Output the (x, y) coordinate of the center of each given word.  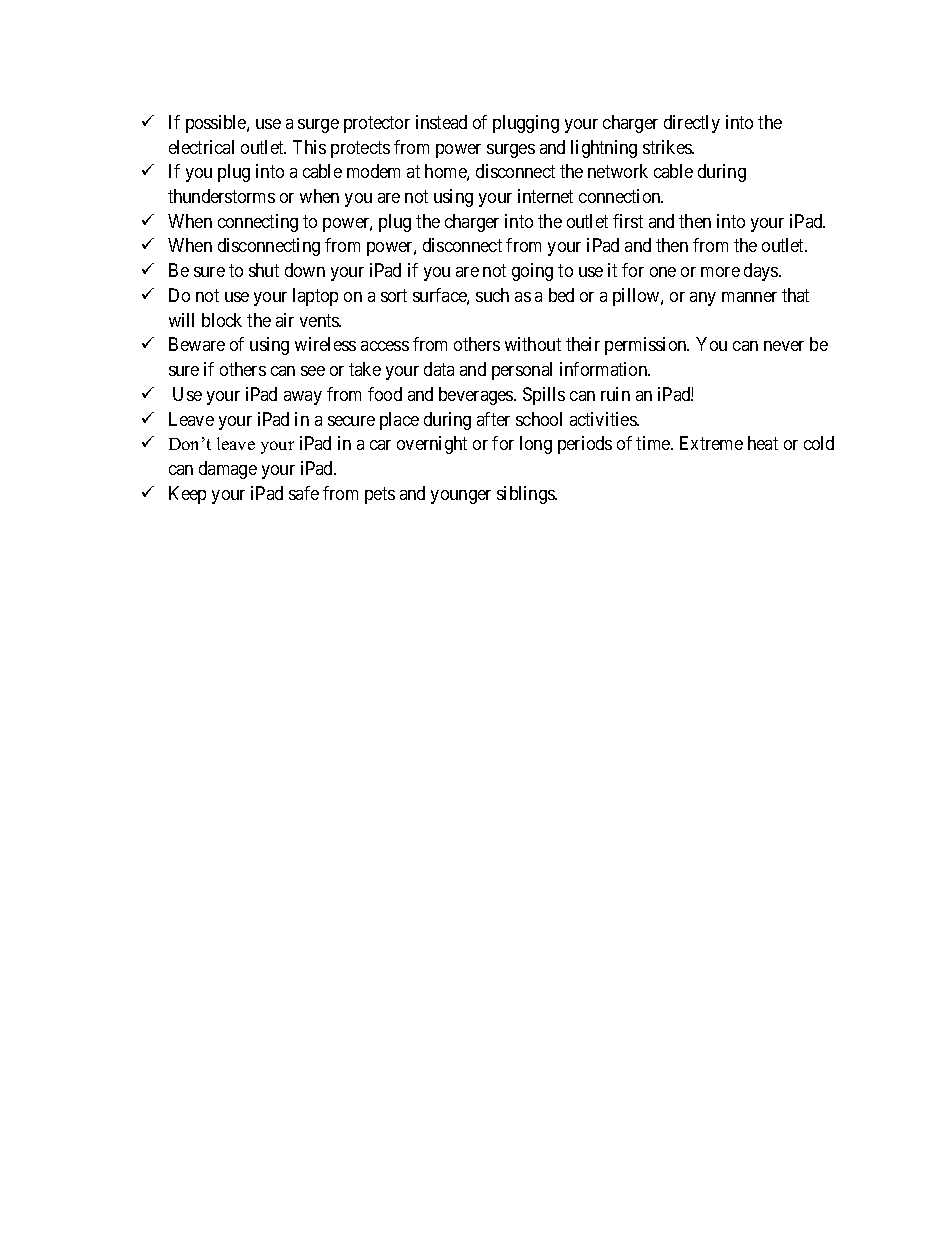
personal (522, 371)
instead (441, 122)
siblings (526, 495)
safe (304, 493)
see (313, 371)
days (762, 272)
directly (692, 124)
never (784, 346)
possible (217, 124)
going (532, 272)
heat (763, 443)
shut (264, 270)
